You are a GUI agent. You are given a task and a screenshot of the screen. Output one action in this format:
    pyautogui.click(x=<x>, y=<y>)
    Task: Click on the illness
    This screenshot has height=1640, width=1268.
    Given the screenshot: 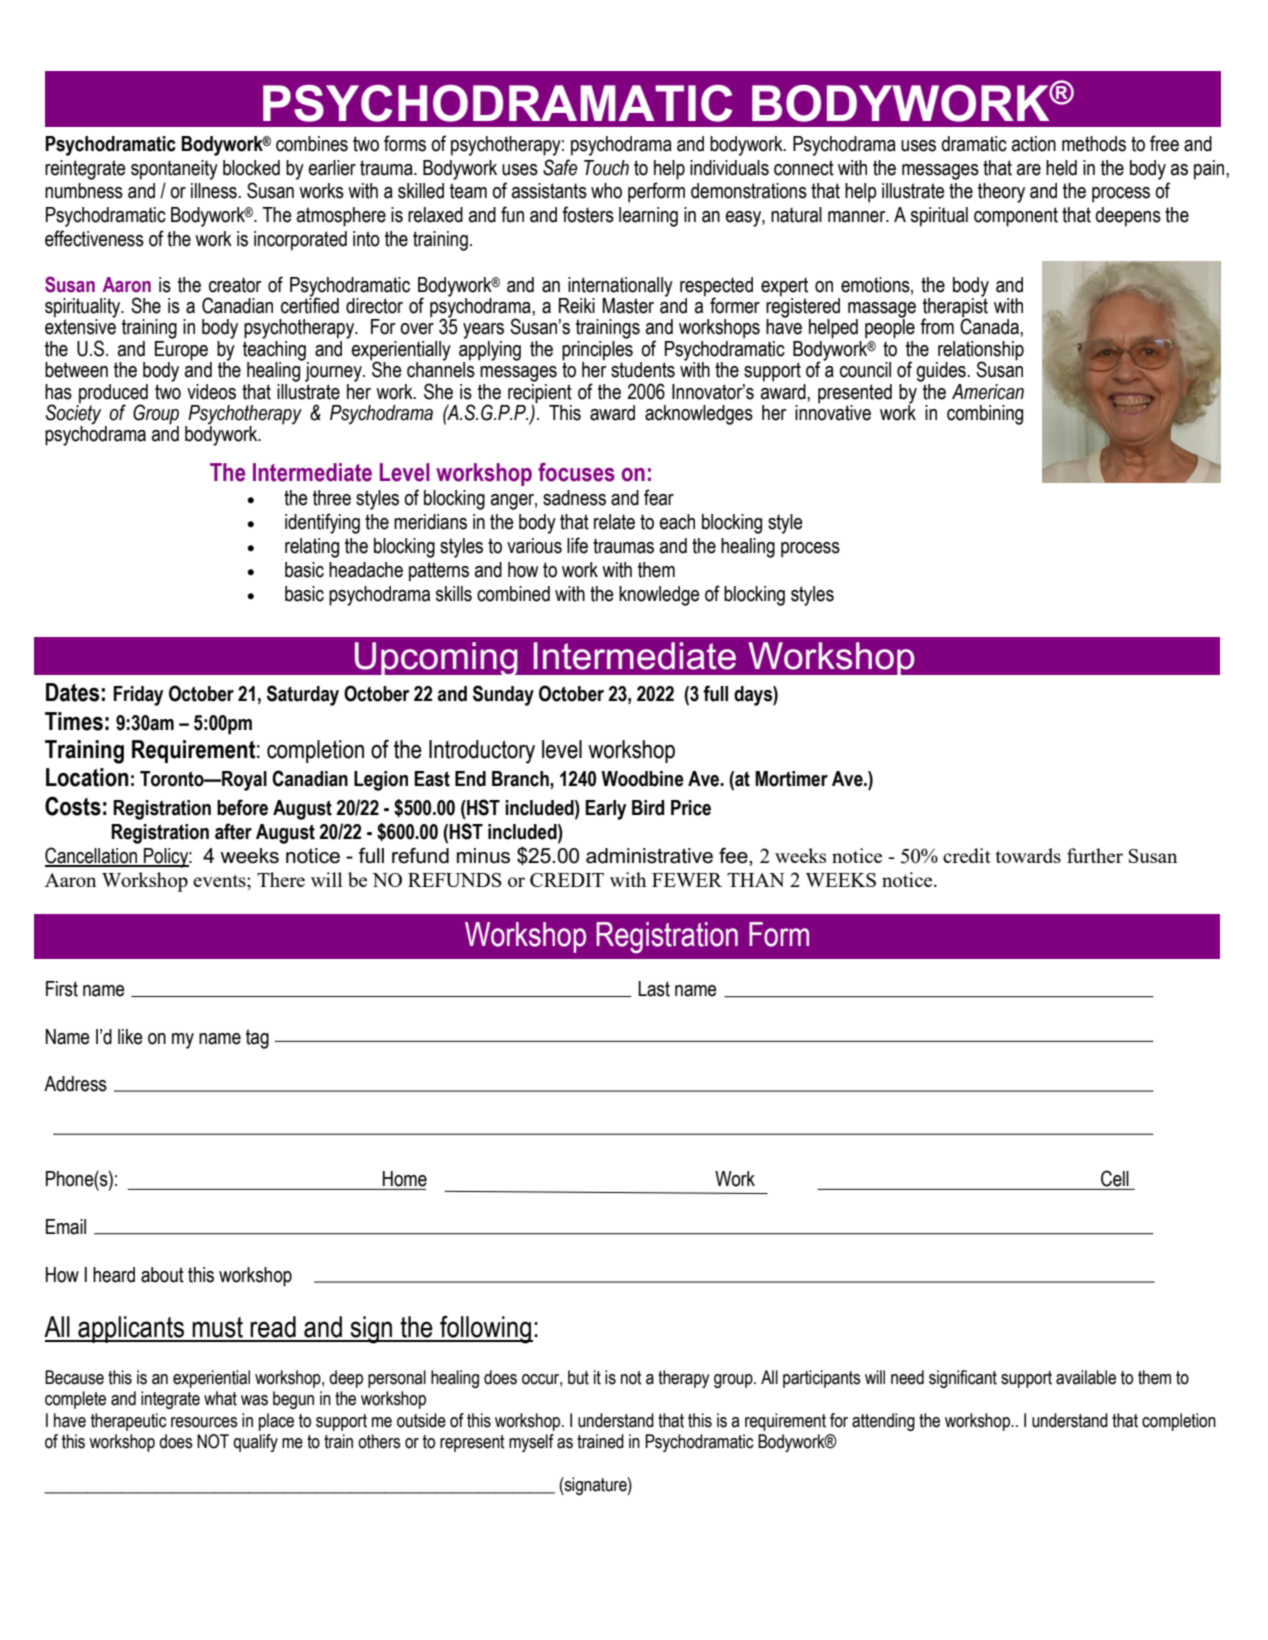 What is the action you would take?
    pyautogui.click(x=215, y=191)
